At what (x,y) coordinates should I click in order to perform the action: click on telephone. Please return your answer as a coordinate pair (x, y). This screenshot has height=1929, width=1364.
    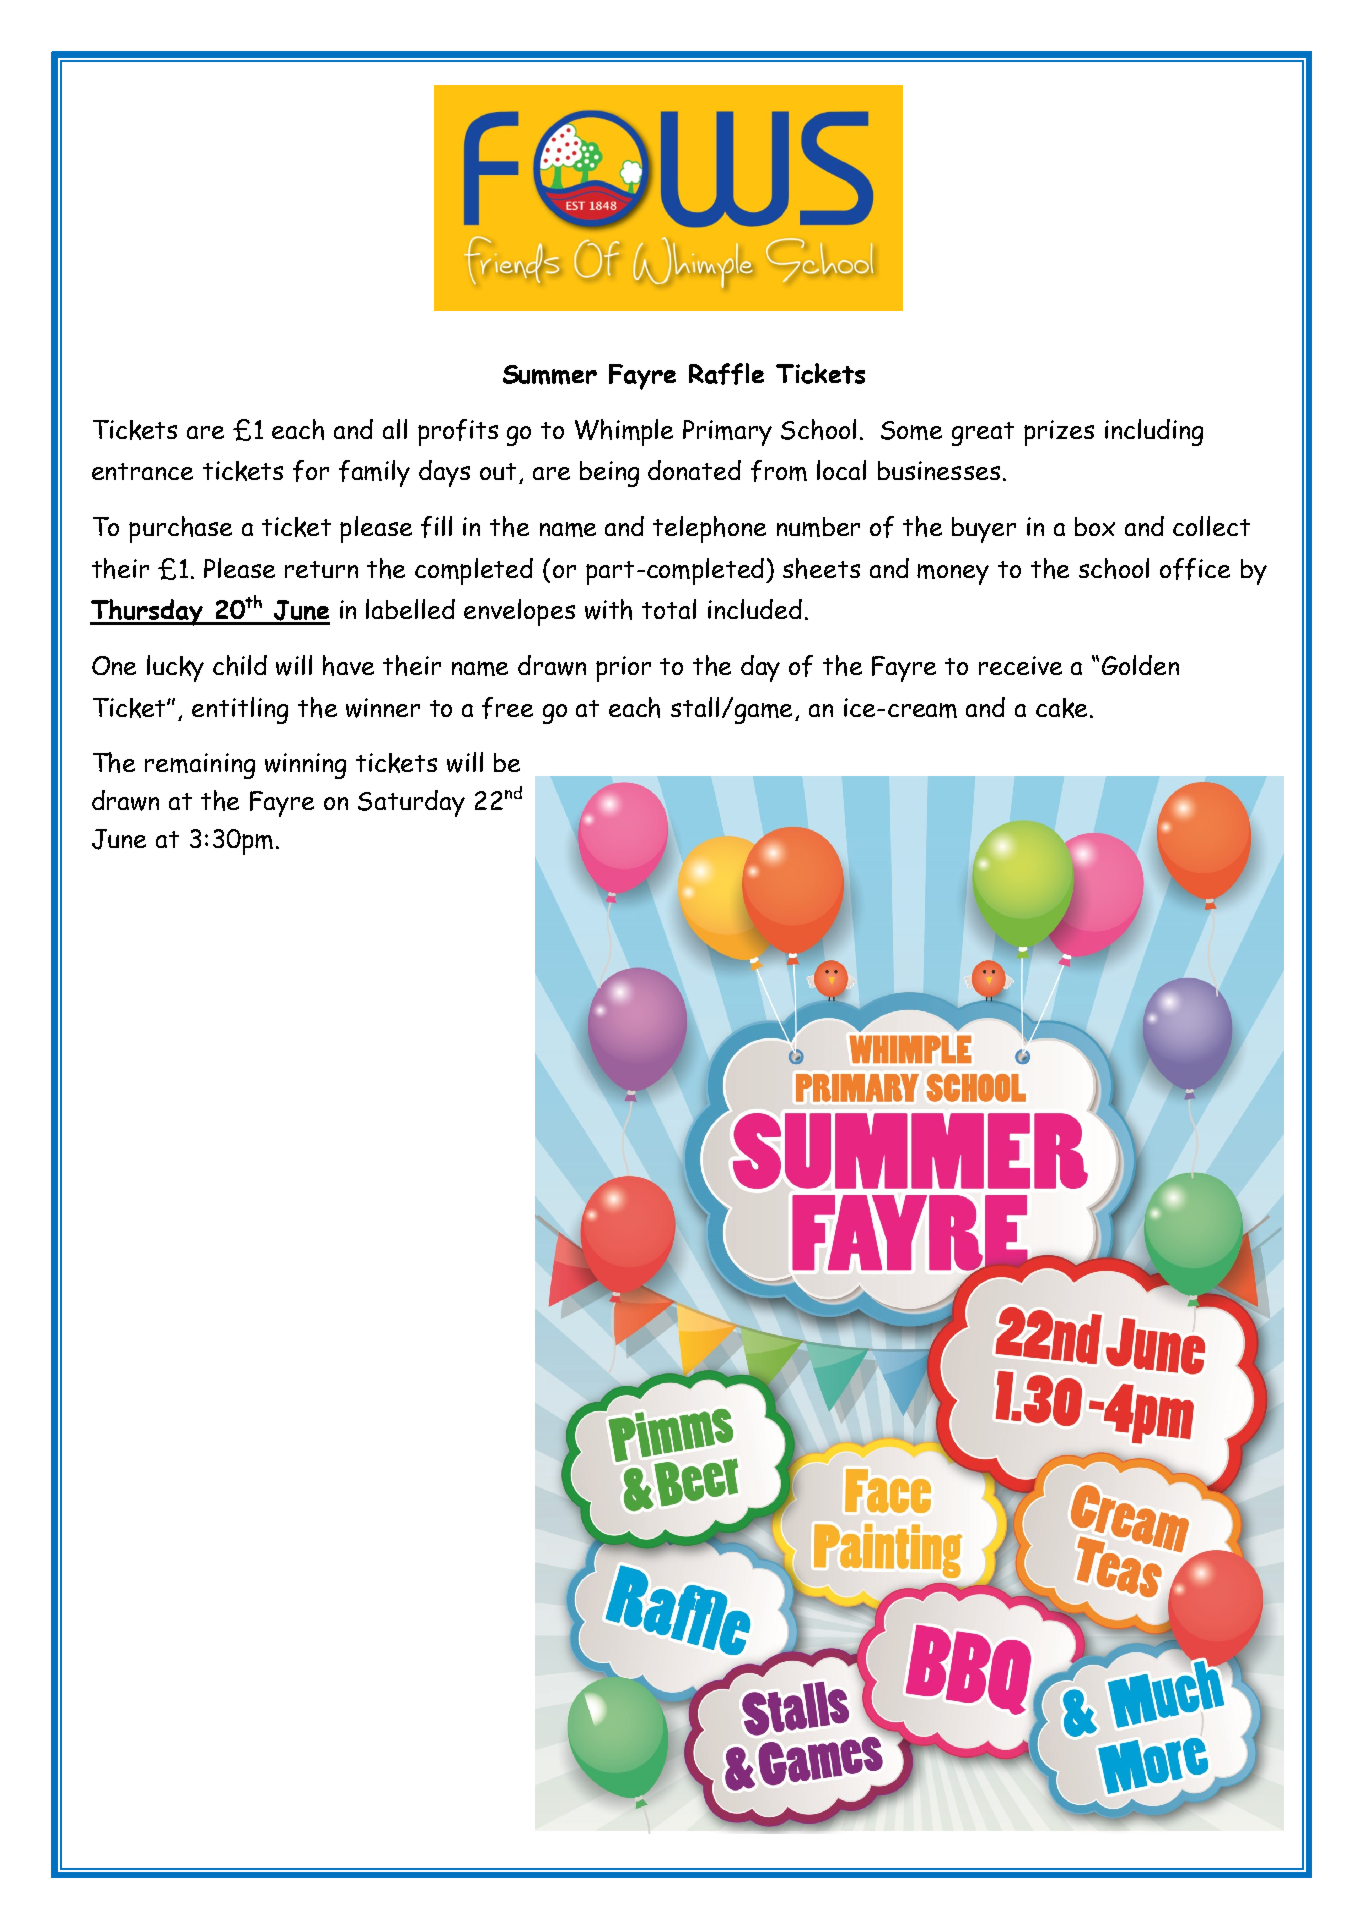
    Looking at the image, I should click on (709, 529).
